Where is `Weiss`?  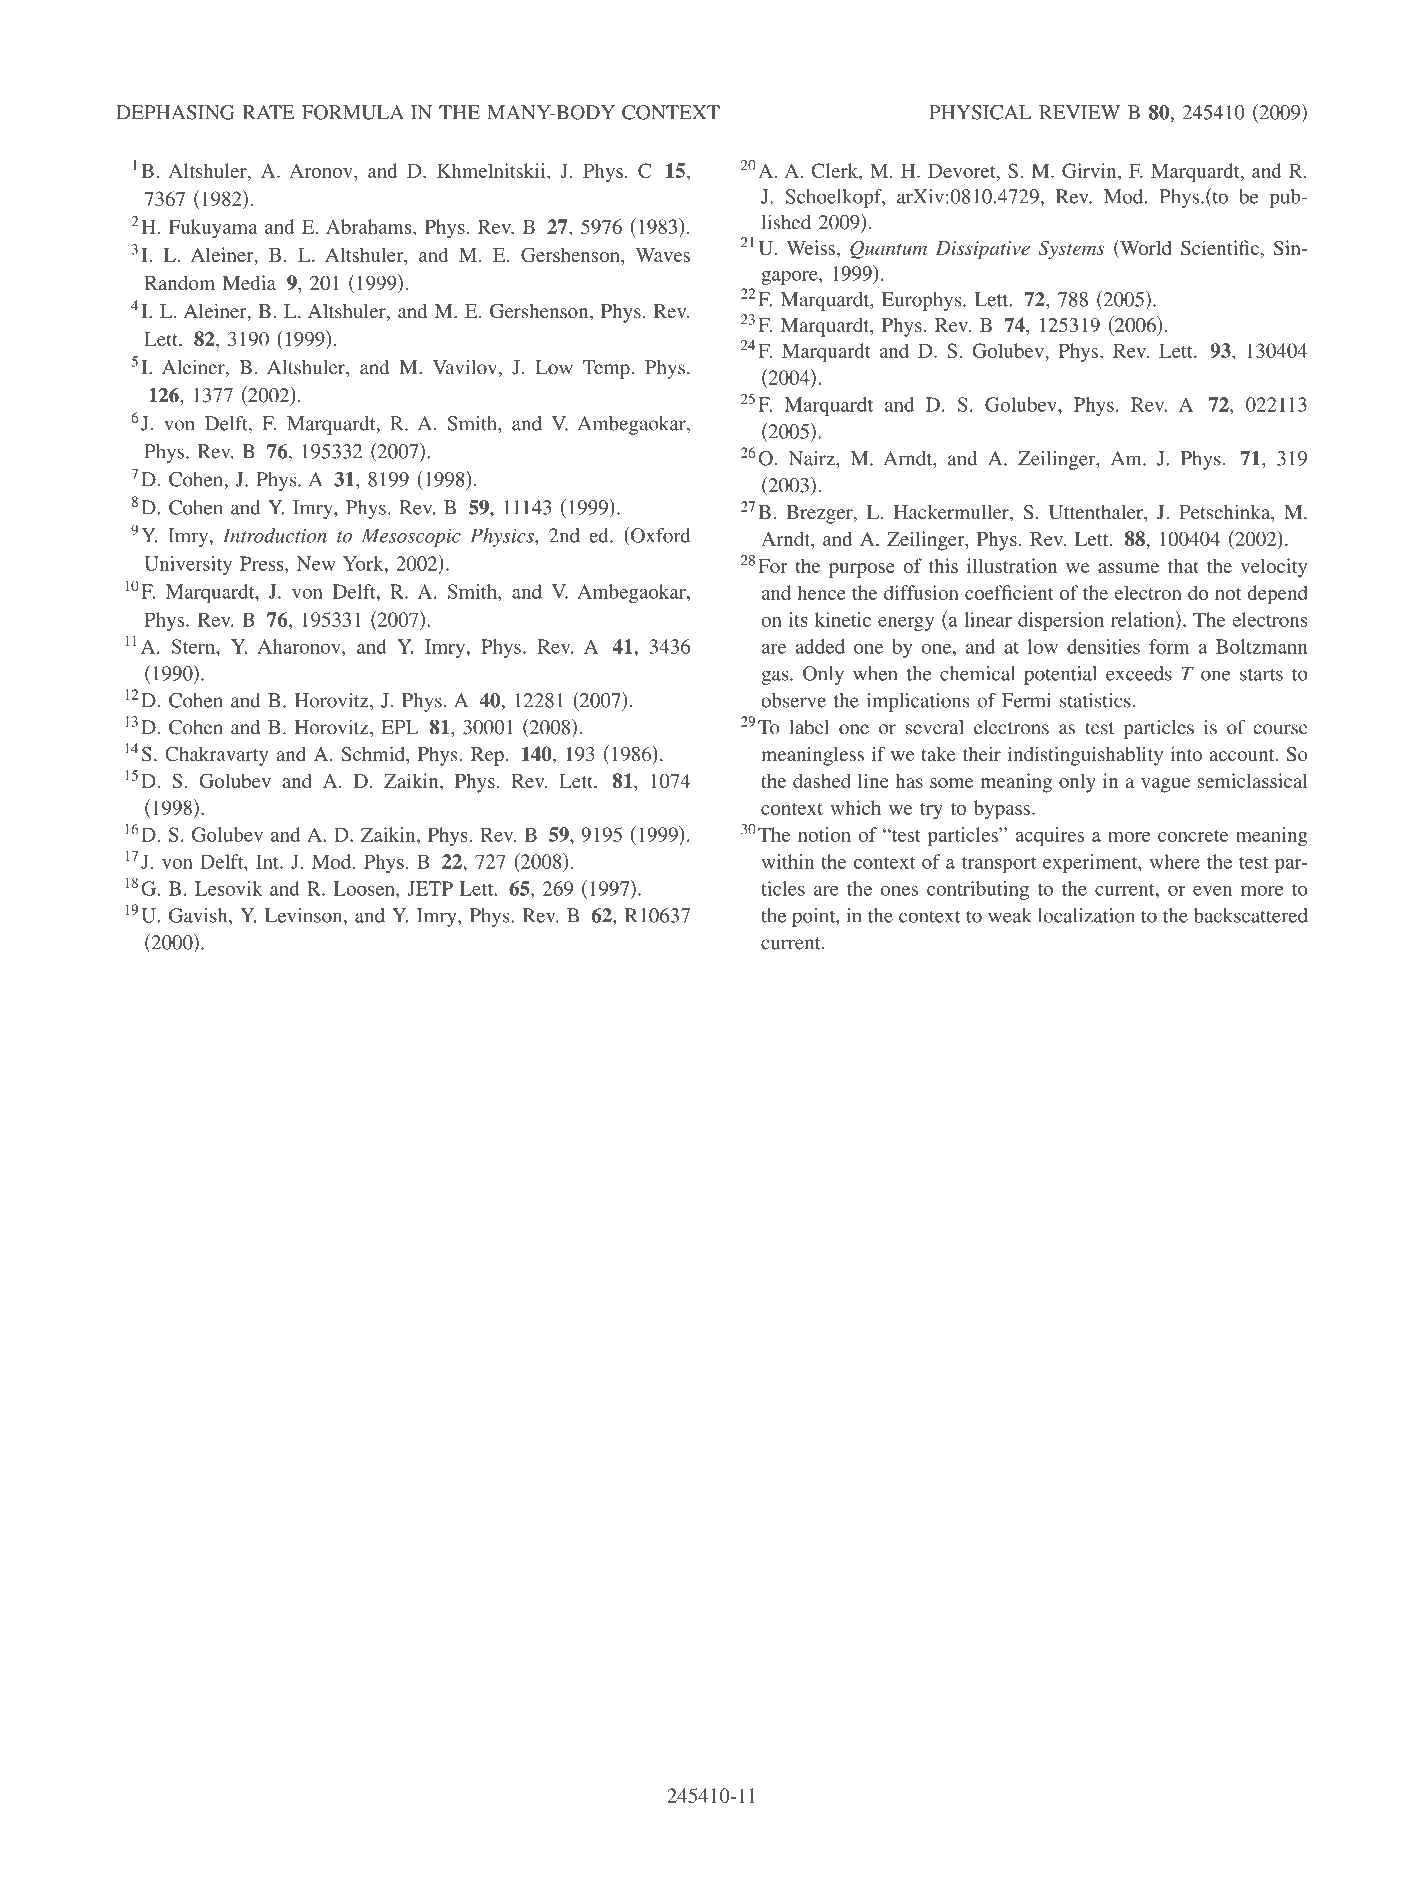 Weiss is located at coordinates (812, 249).
